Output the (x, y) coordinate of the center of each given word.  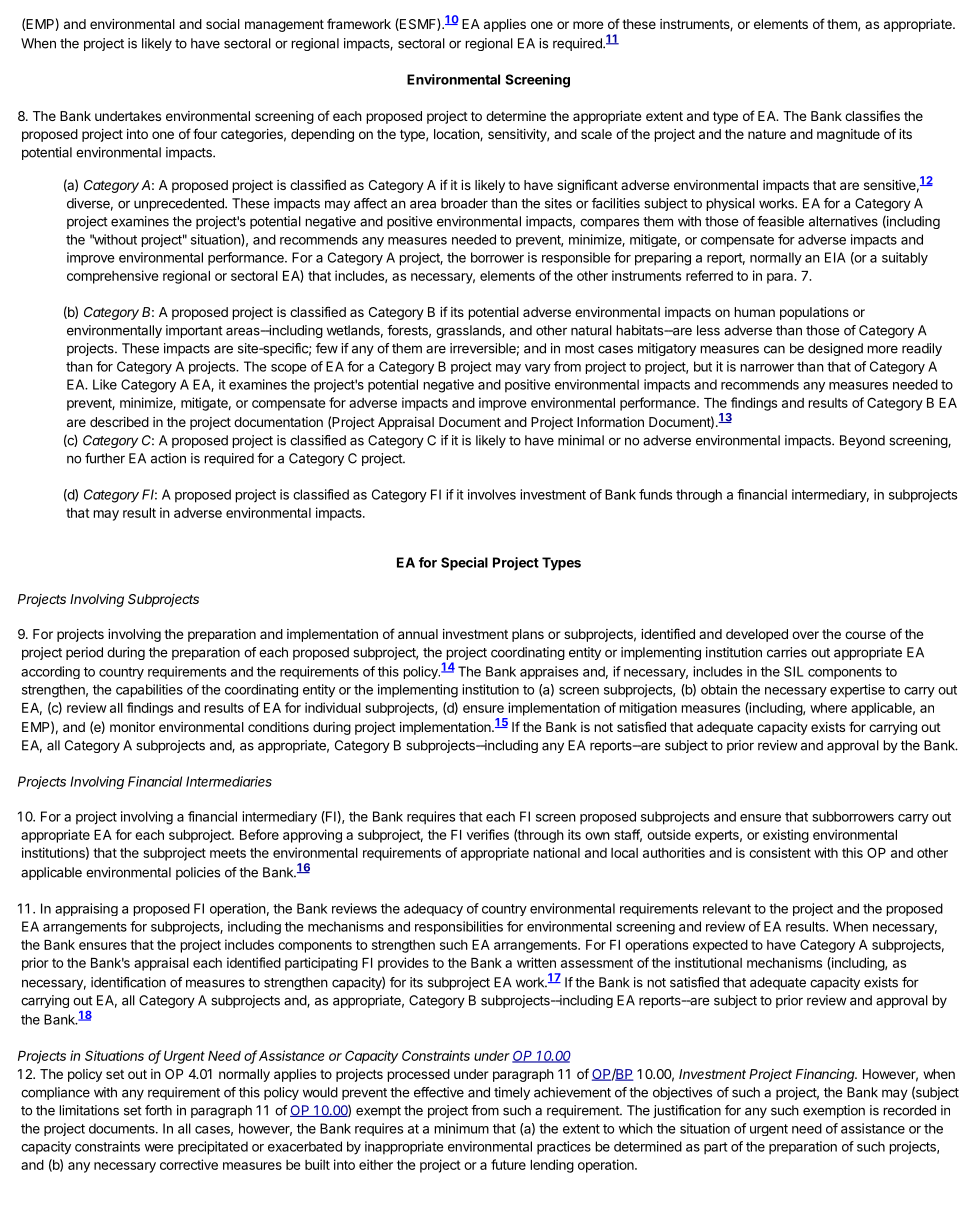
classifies (872, 115)
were (159, 1148)
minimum (461, 1128)
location (457, 135)
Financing (826, 1075)
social (223, 24)
